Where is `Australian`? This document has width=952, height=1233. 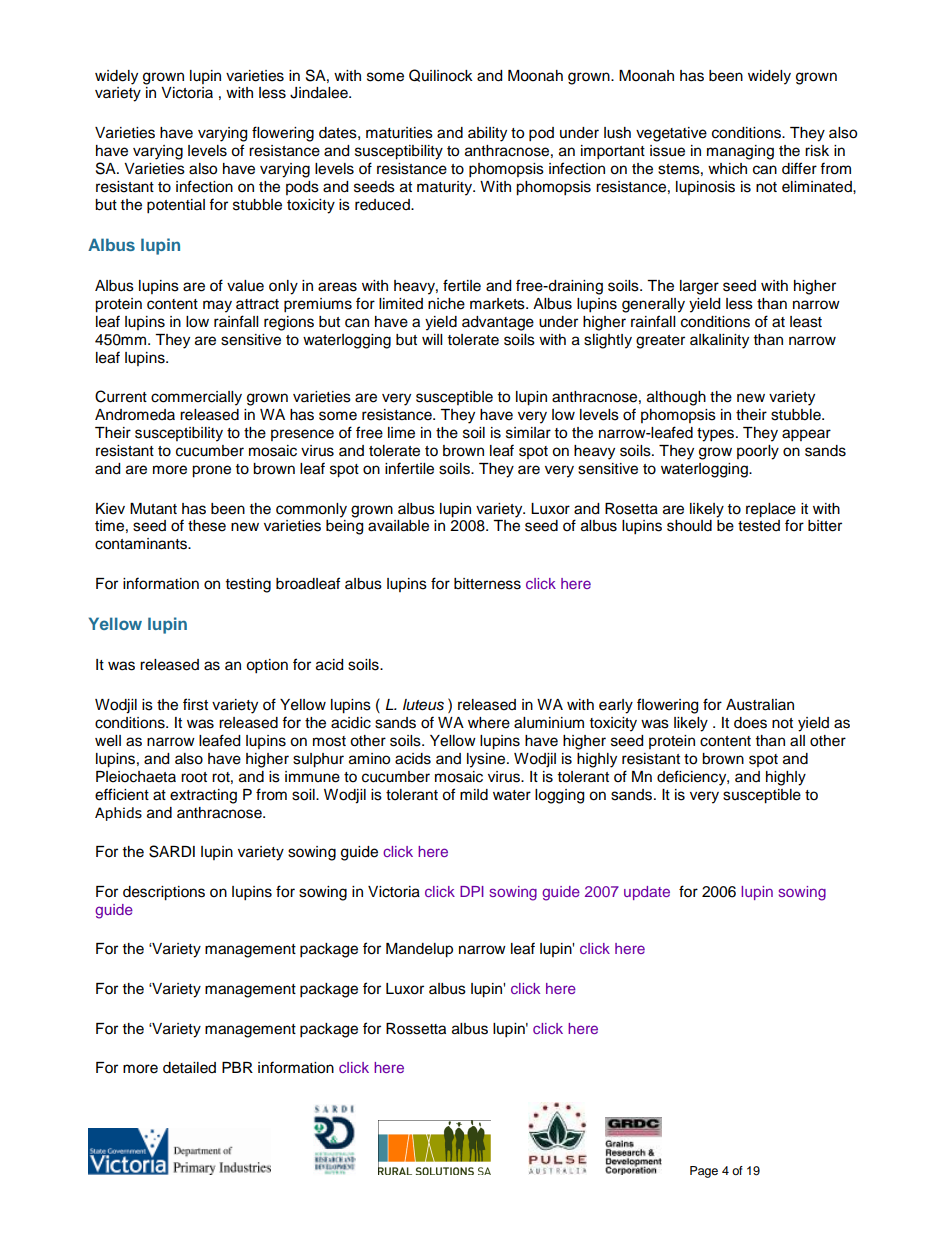
Australian is located at coordinates (760, 705).
